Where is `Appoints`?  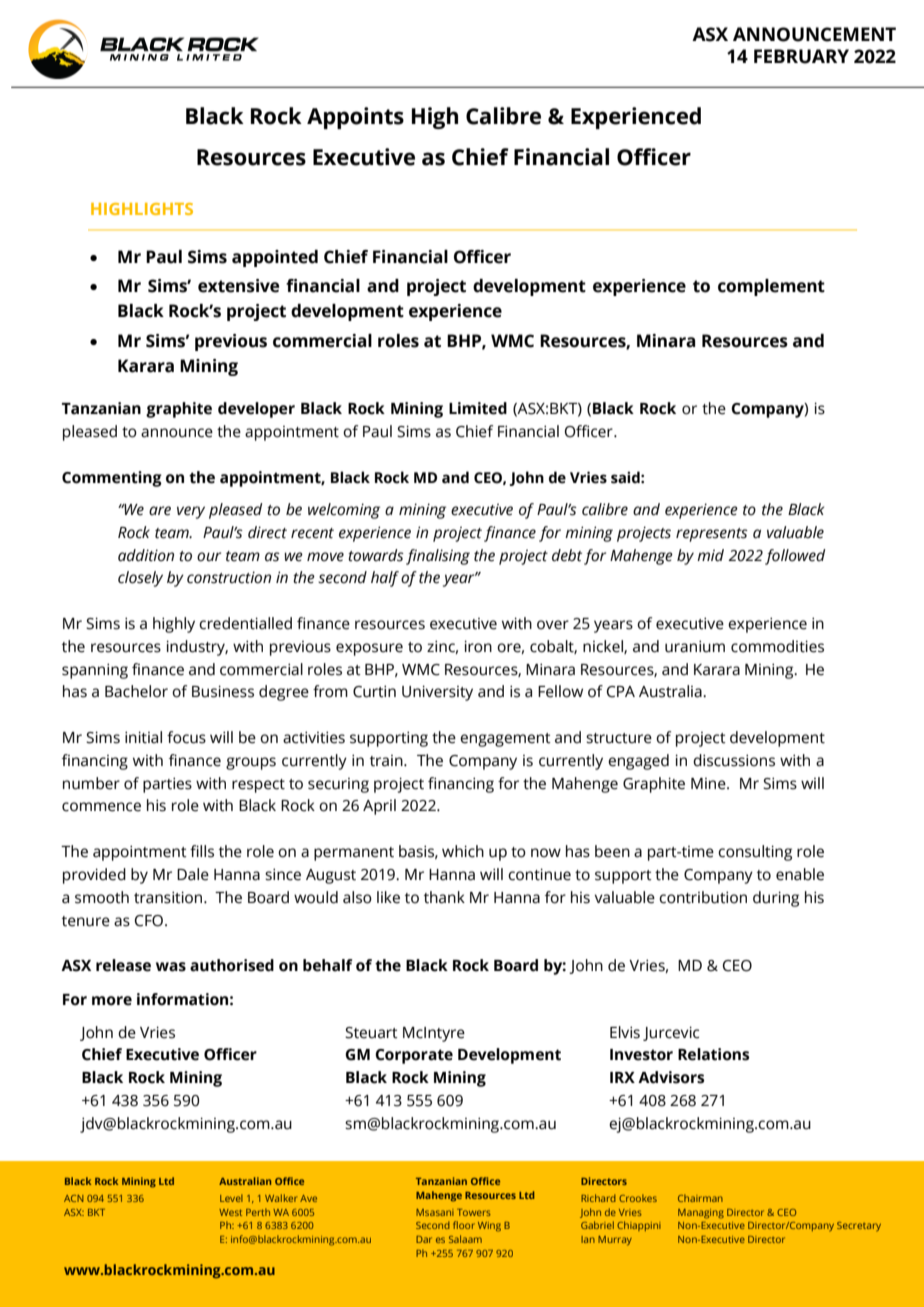 Appoints is located at coordinates (355, 118).
